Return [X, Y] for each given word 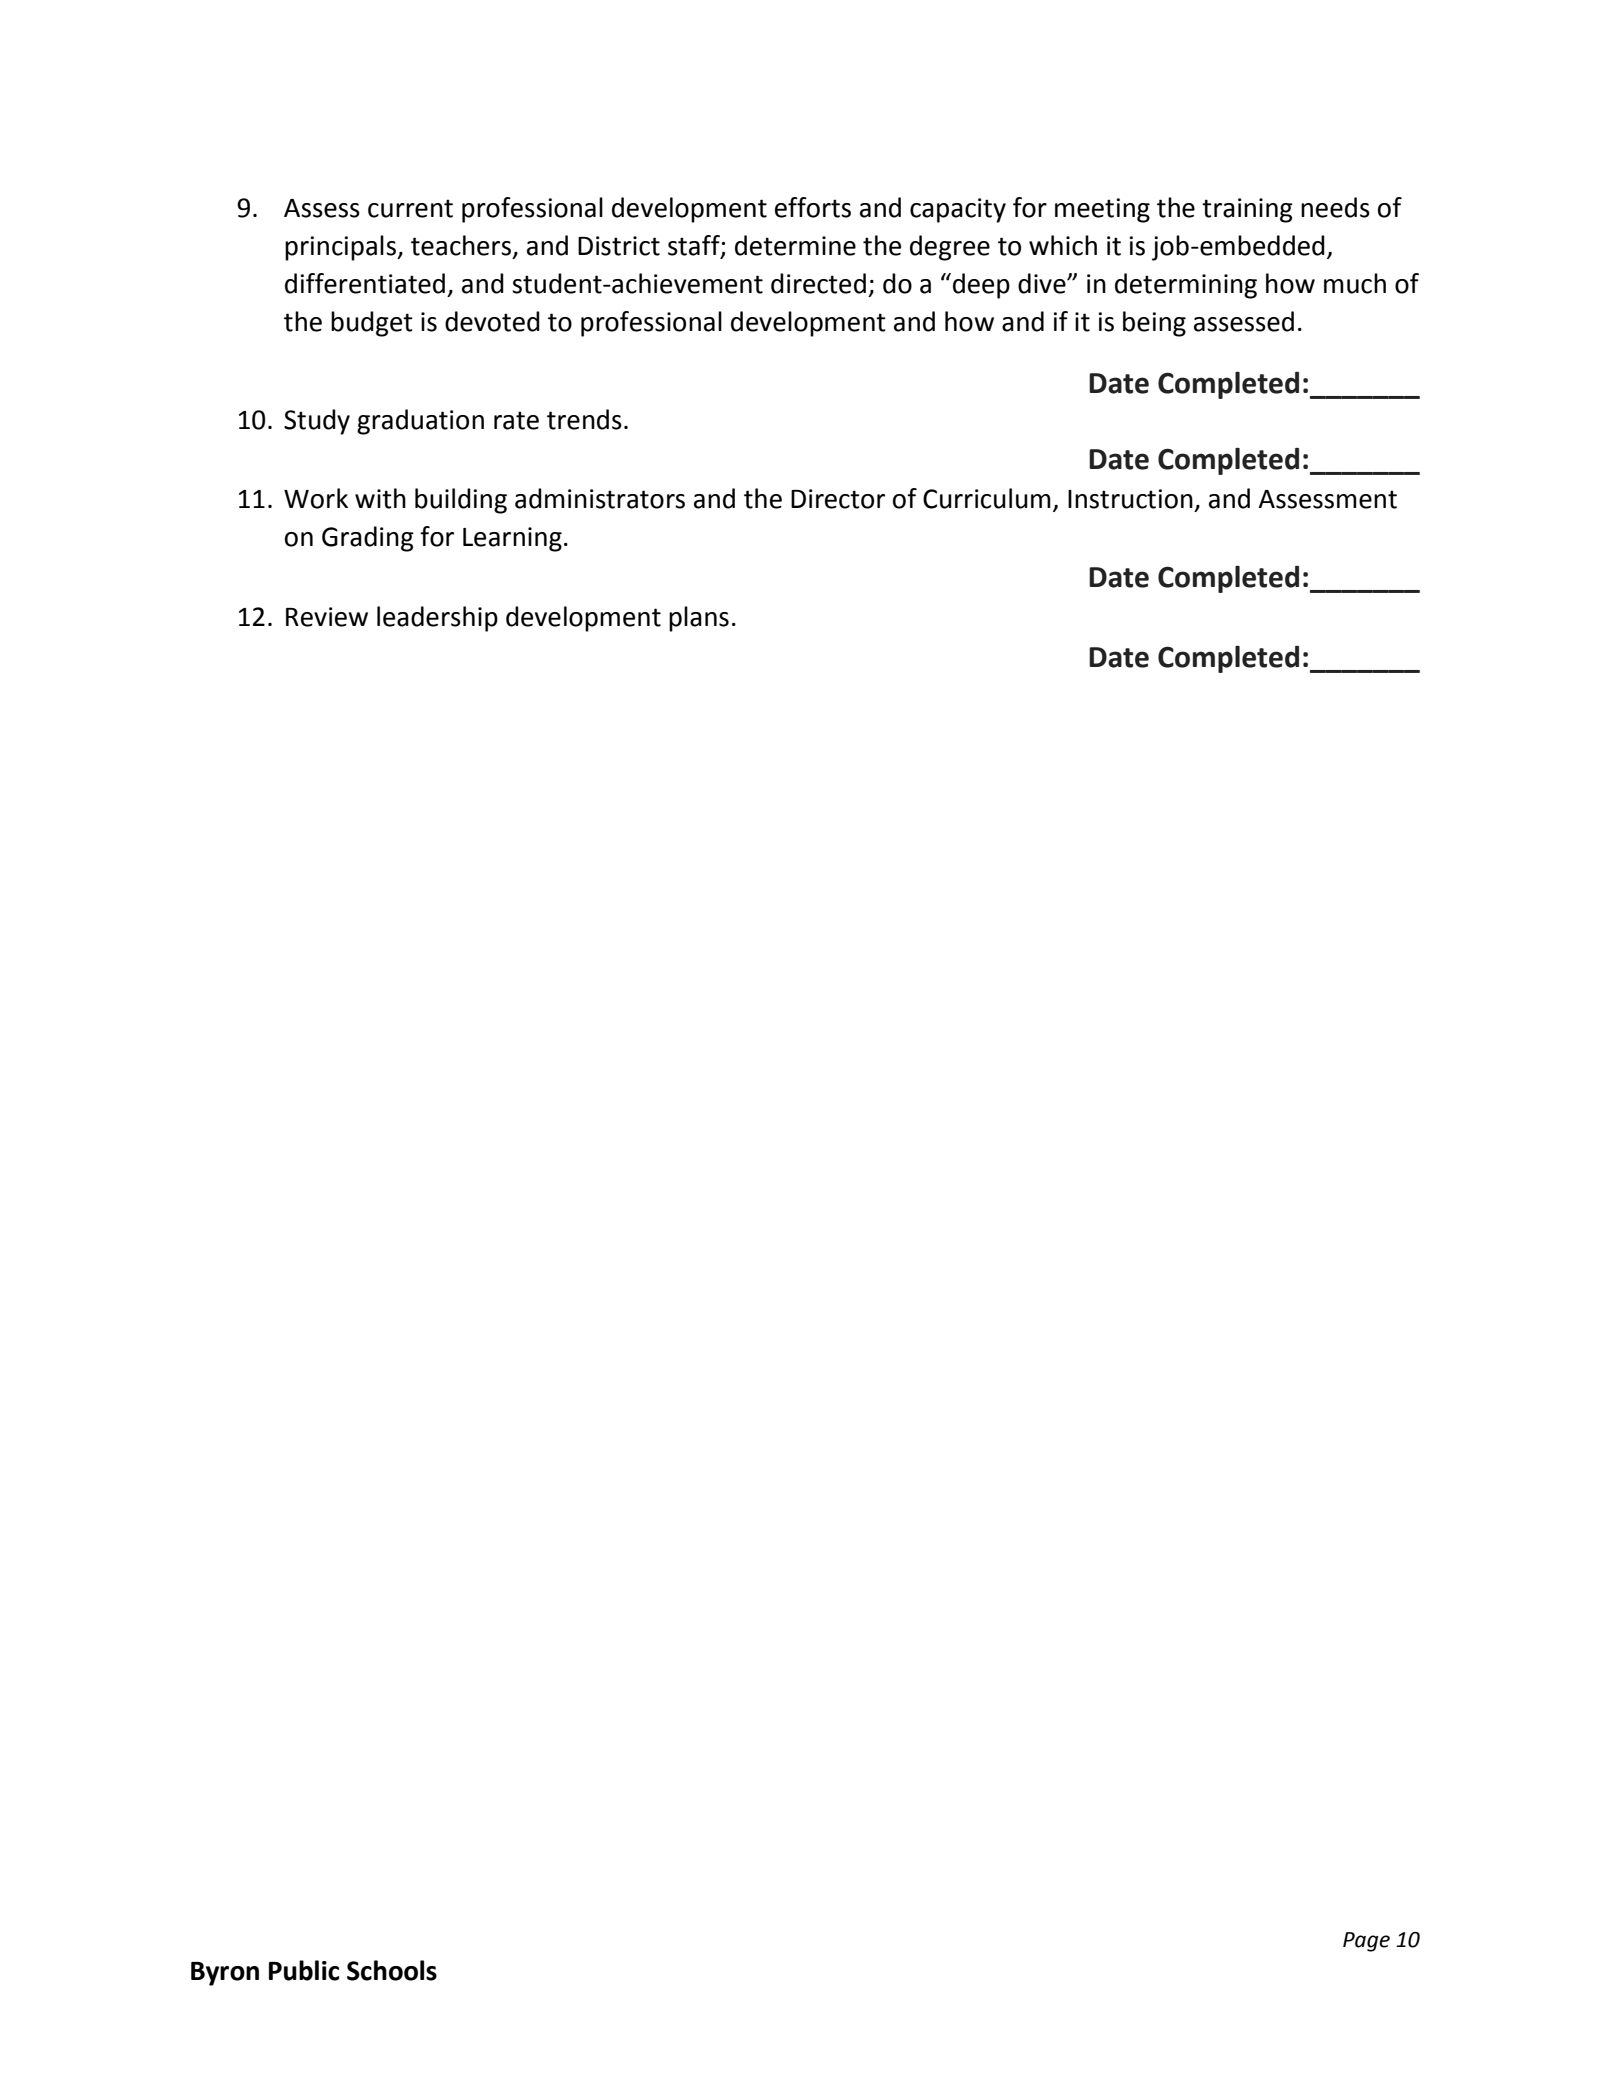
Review [327, 617]
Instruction [1130, 499]
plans [699, 619]
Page [1366, 1942]
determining [1186, 286]
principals [341, 248]
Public [304, 1970]
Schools [392, 1970]
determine [795, 245]
